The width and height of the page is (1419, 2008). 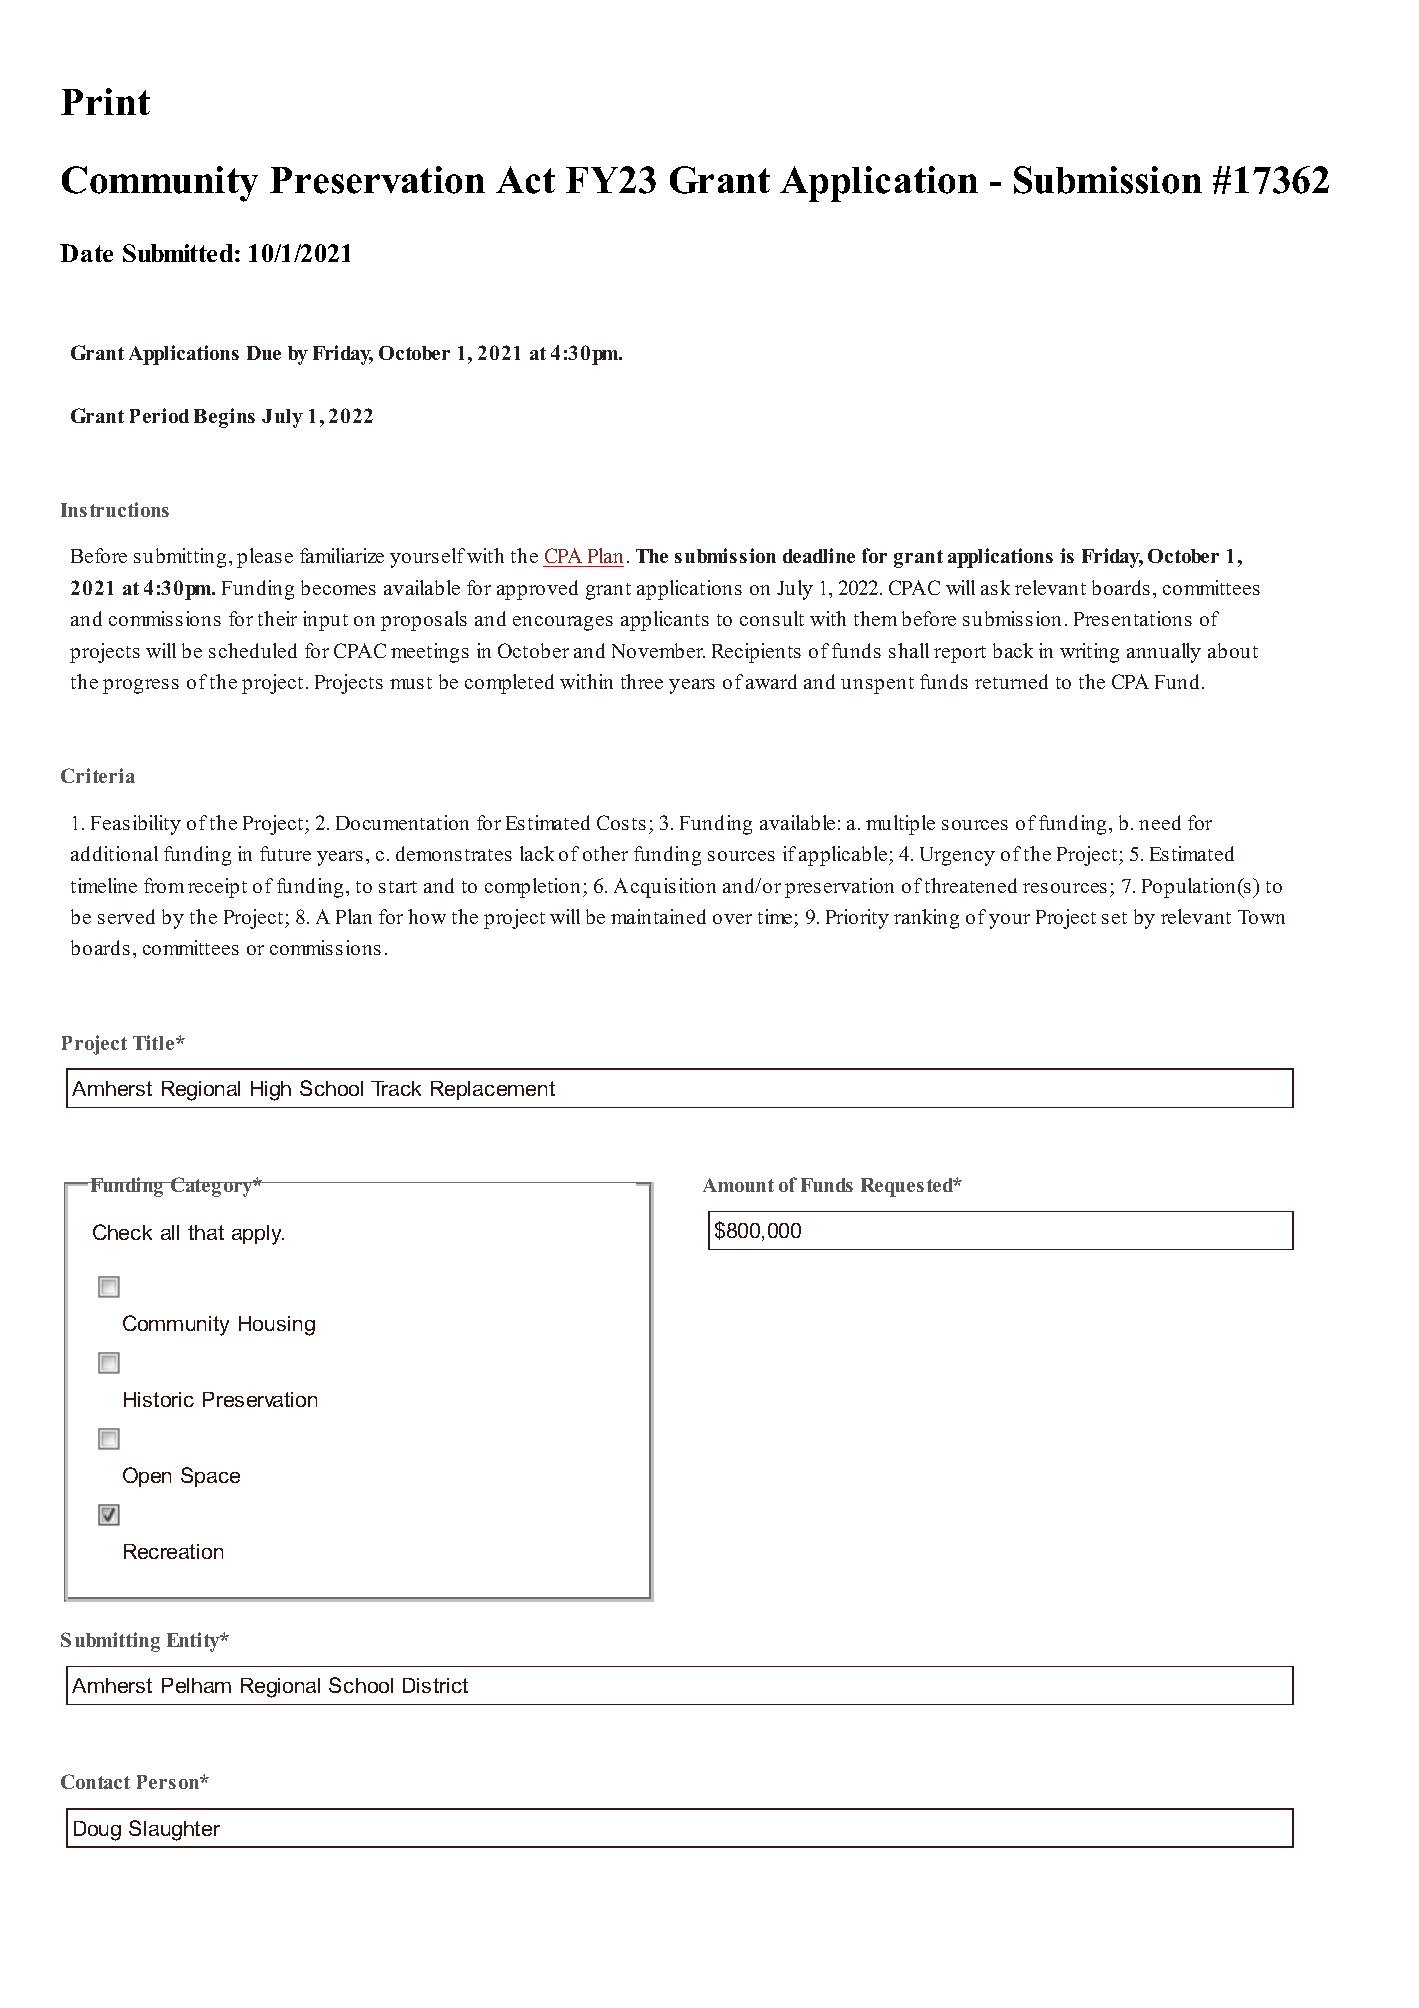 What do you see at coordinates (169, 1782) in the page?
I see `Person` at bounding box center [169, 1782].
